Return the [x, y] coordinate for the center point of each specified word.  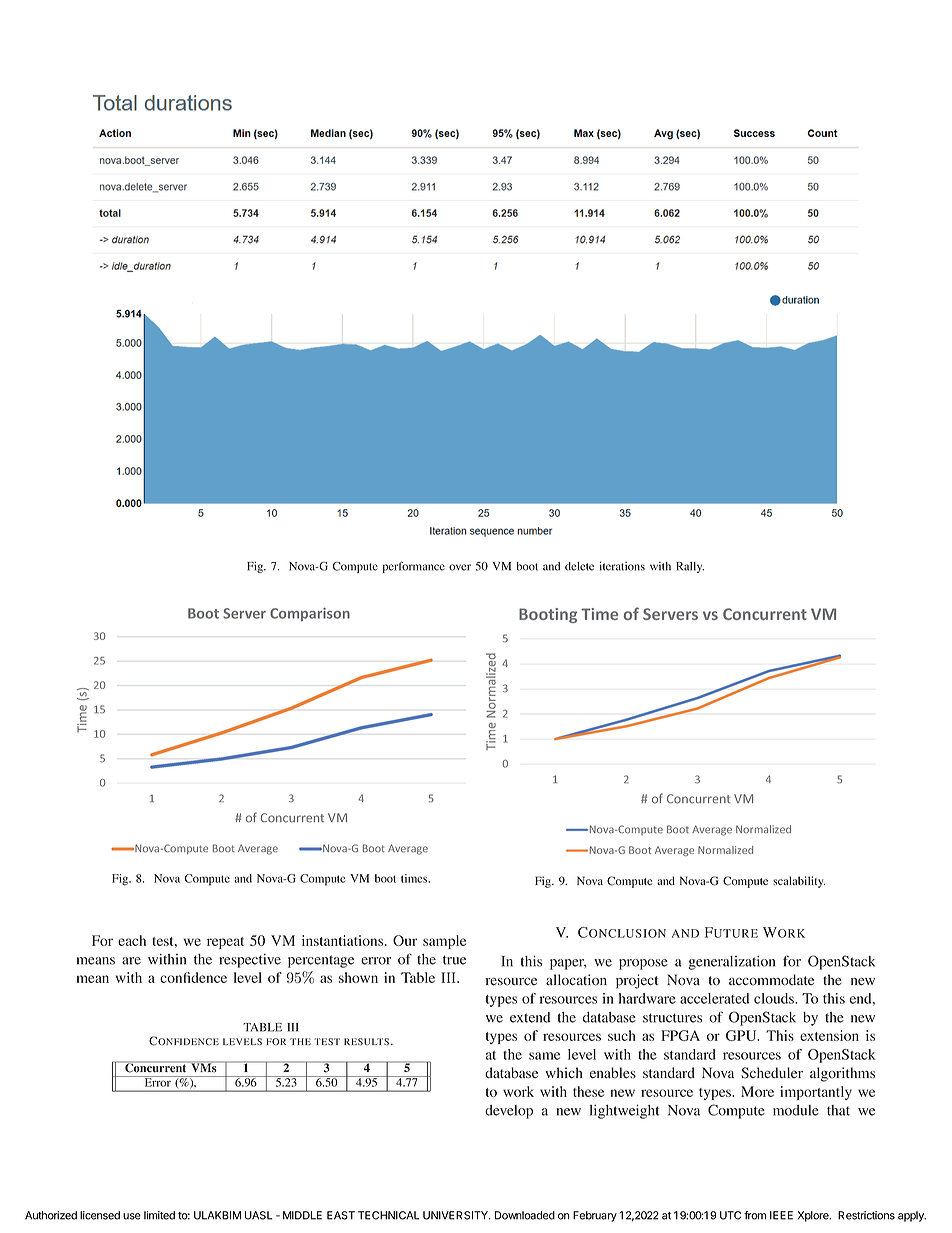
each [132, 940]
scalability [799, 882]
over [460, 567]
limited [159, 1215]
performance [414, 567]
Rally [690, 567]
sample [444, 942]
